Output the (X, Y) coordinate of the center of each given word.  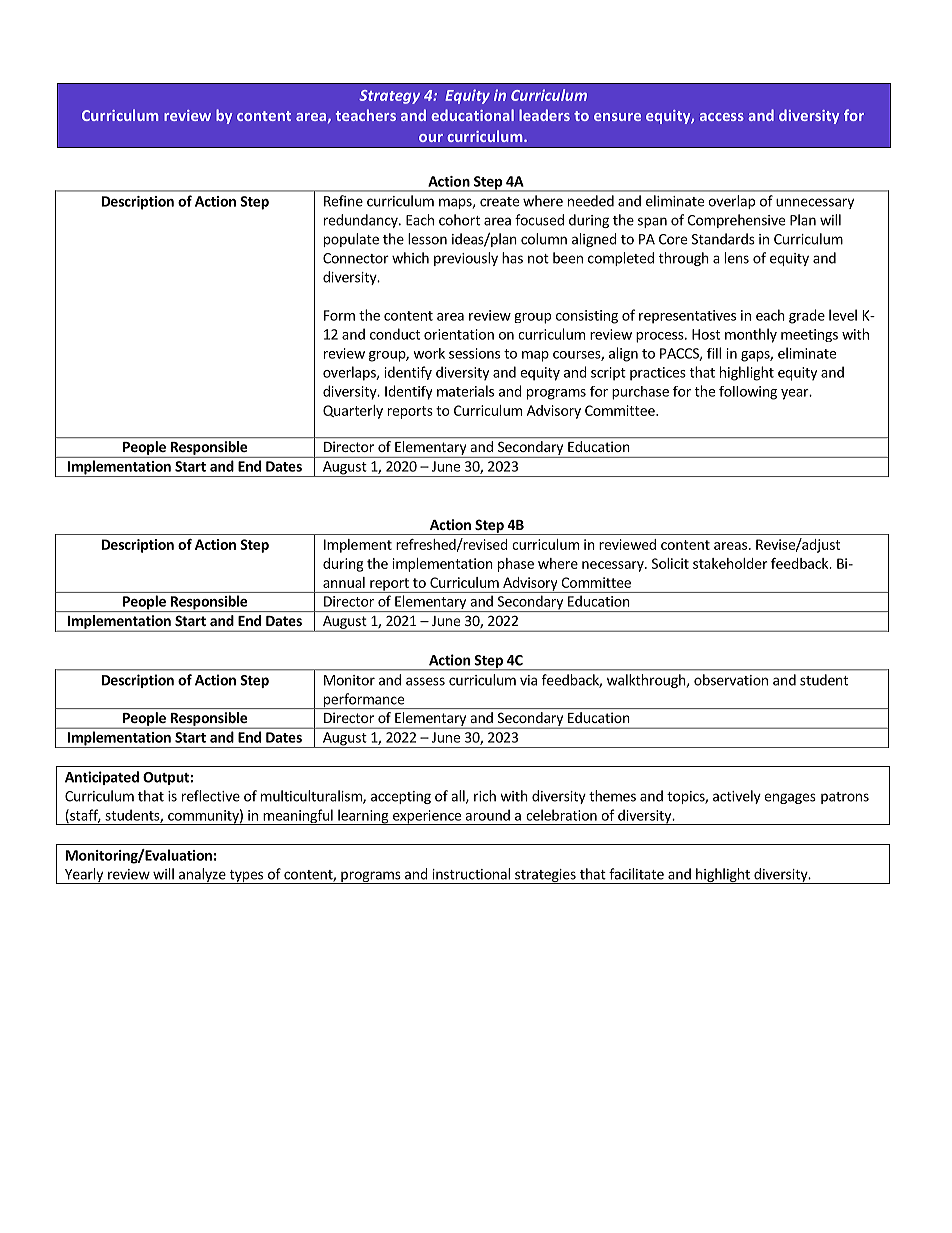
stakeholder (730, 563)
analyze (202, 876)
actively (737, 797)
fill (714, 353)
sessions (474, 353)
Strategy (389, 97)
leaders (544, 115)
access (722, 117)
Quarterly (353, 412)
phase (516, 565)
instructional (471, 874)
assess (425, 681)
